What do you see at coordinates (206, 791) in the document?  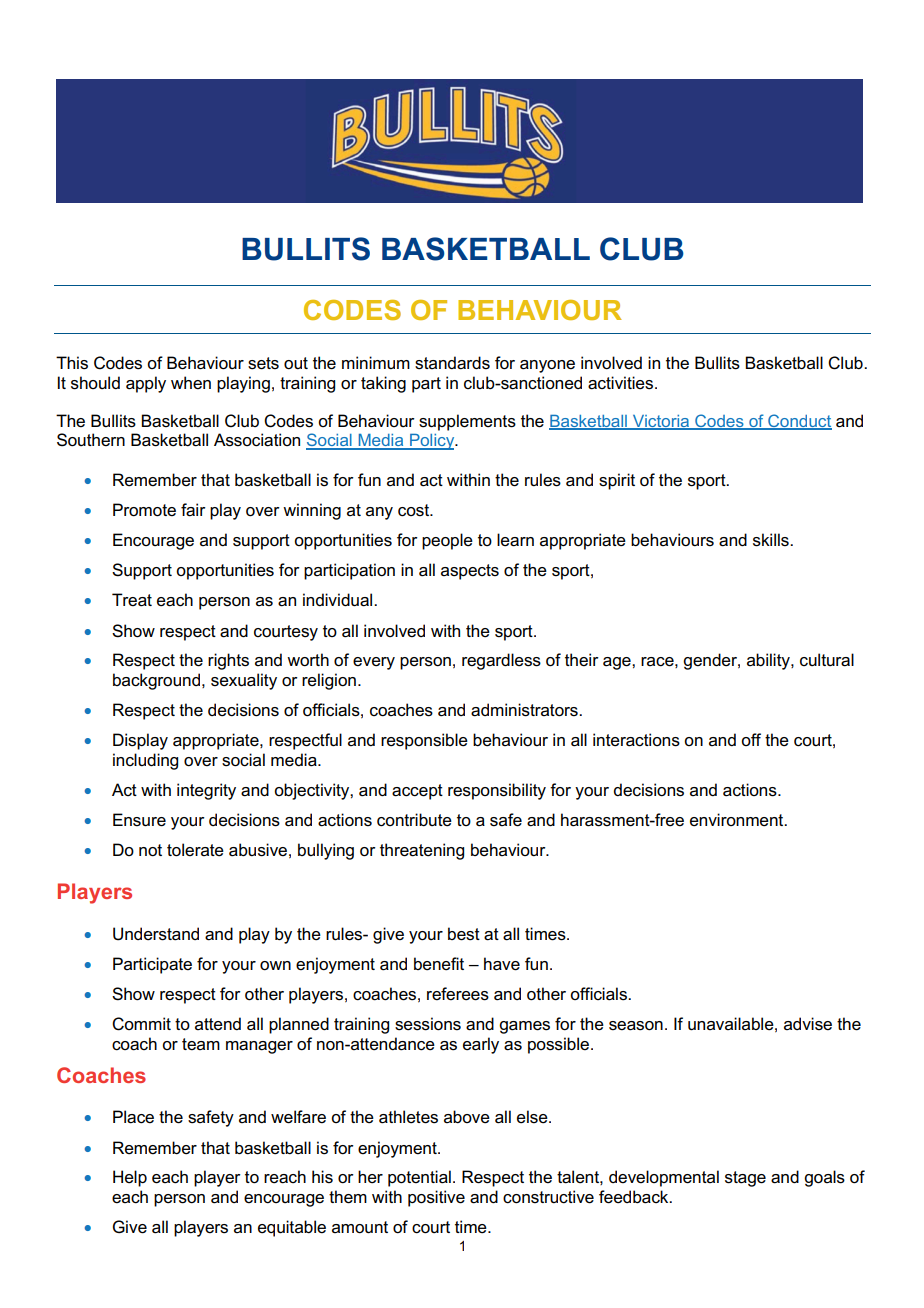 I see `integrity` at bounding box center [206, 791].
